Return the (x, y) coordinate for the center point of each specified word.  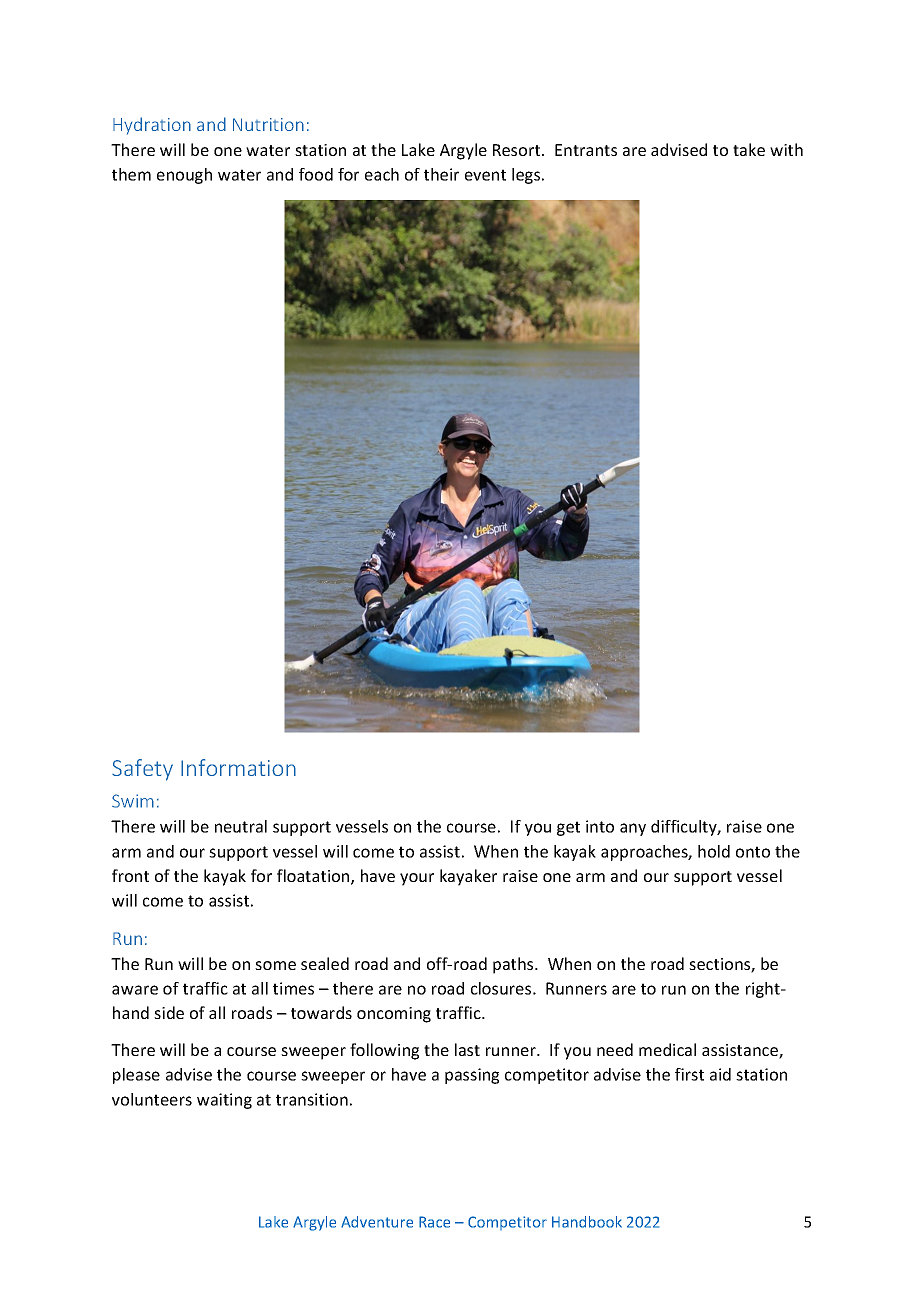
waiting (224, 1101)
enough (184, 176)
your (417, 879)
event (485, 175)
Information (238, 767)
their (441, 174)
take (749, 149)
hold (714, 851)
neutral (241, 826)
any (633, 829)
